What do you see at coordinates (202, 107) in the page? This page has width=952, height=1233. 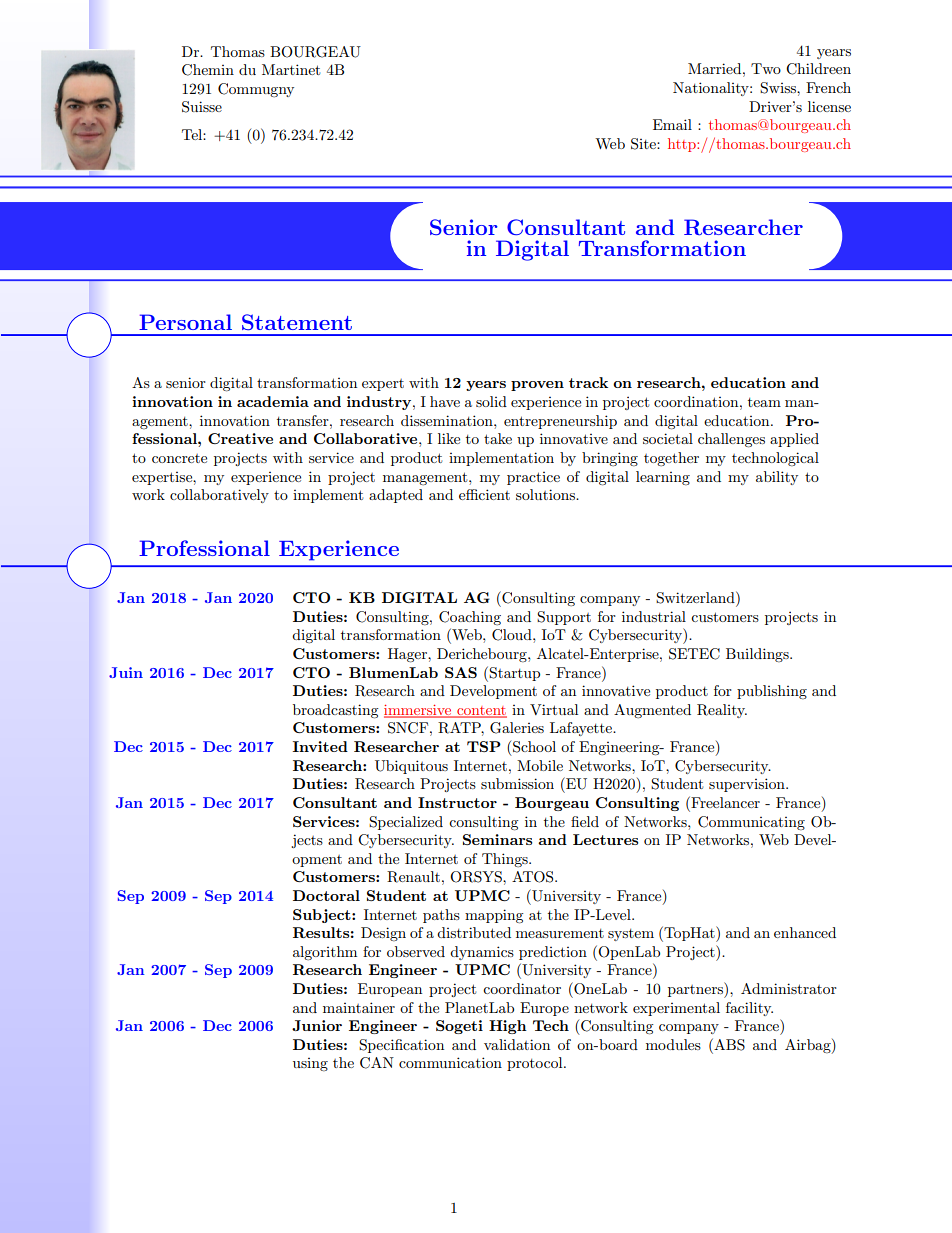 I see `Suisse` at bounding box center [202, 107].
